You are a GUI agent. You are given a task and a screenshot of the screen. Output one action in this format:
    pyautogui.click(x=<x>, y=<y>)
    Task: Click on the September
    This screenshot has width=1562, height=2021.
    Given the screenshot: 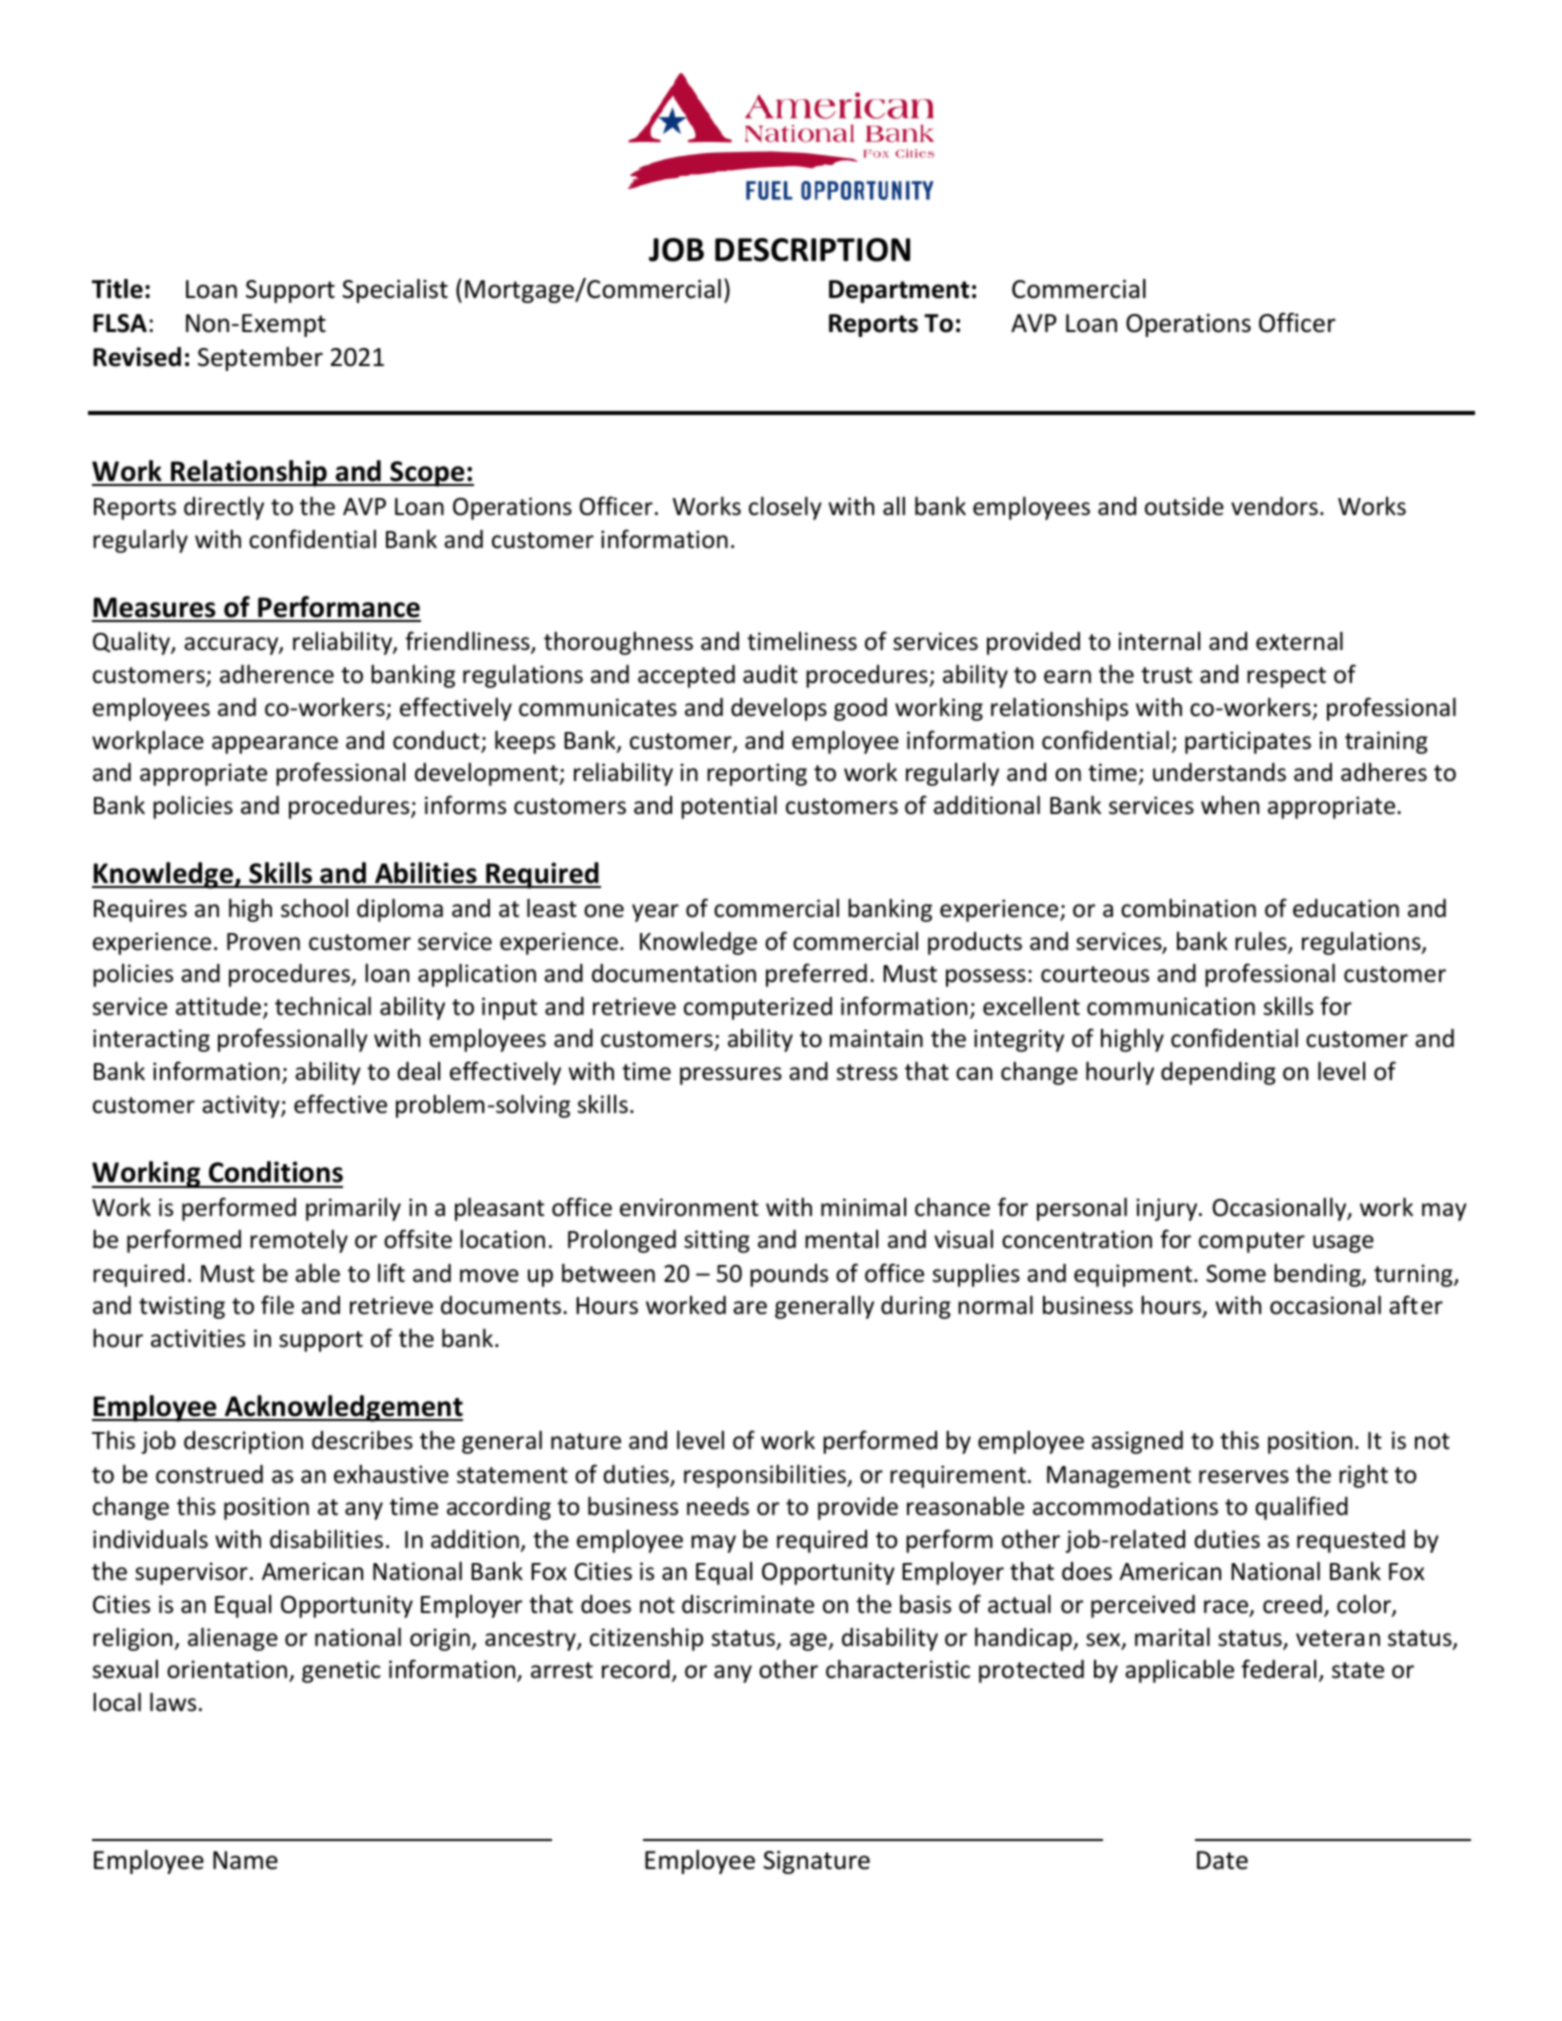 What is the action you would take?
    pyautogui.click(x=260, y=359)
